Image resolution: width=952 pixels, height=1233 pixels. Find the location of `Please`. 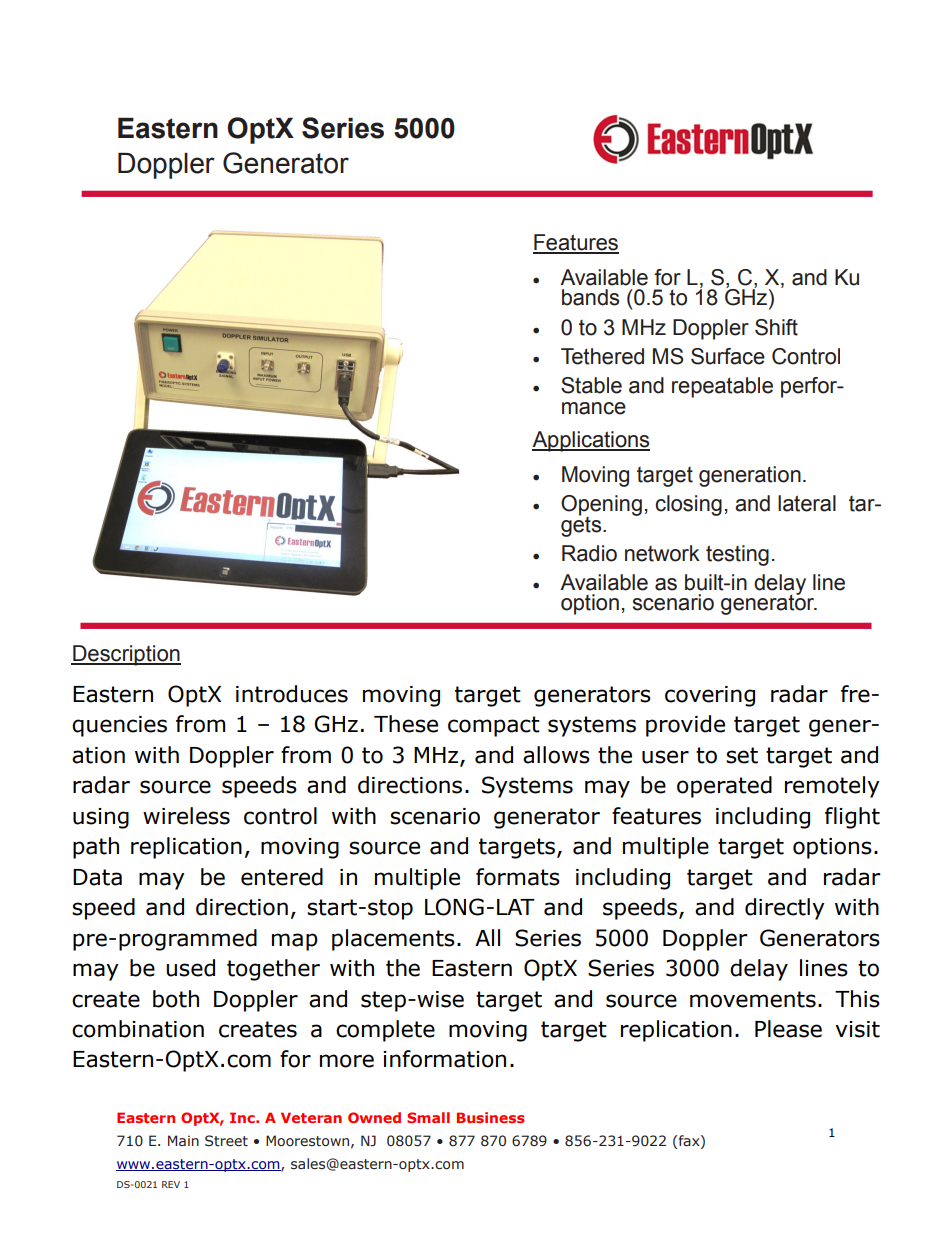

Please is located at coordinates (788, 1029).
